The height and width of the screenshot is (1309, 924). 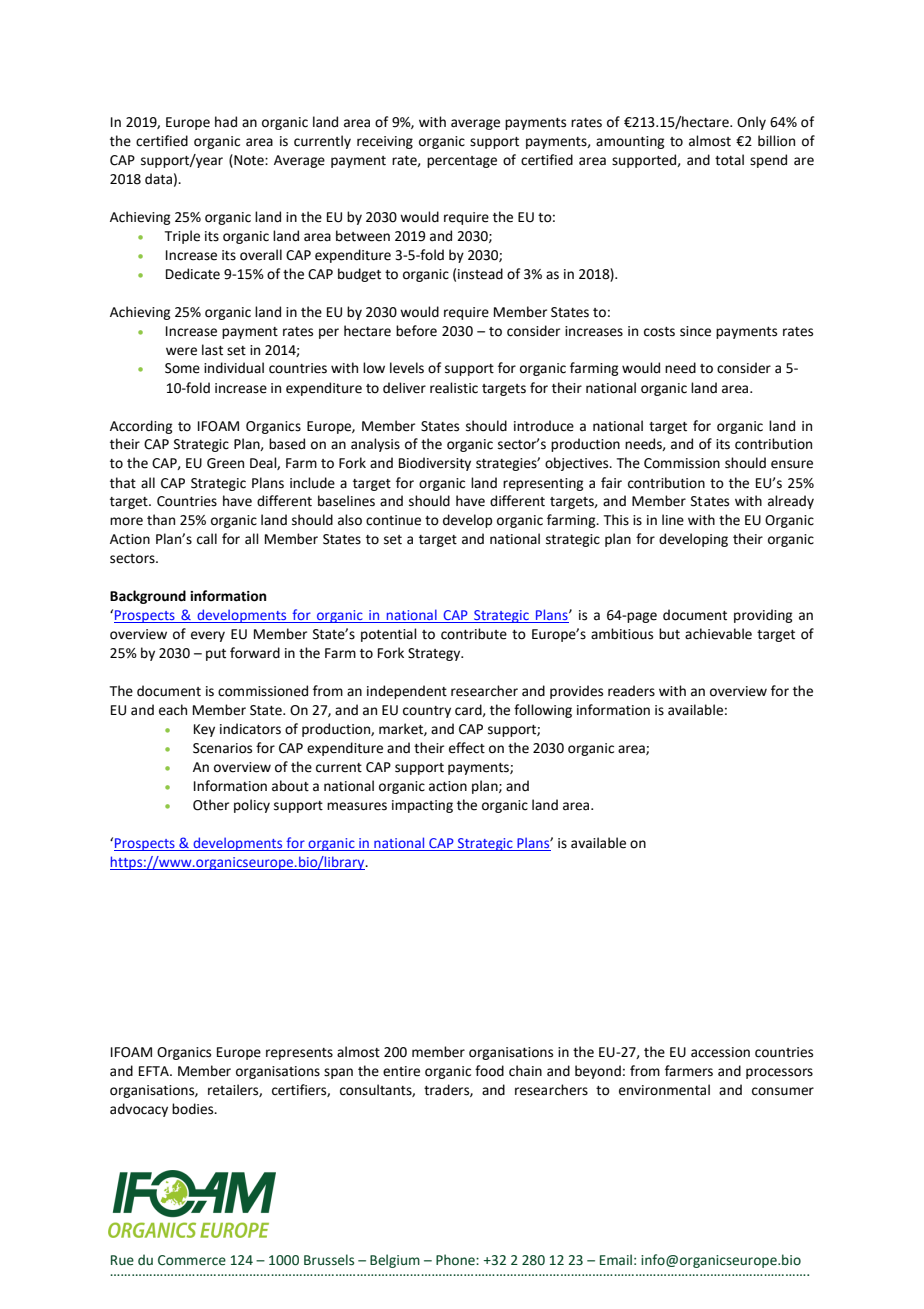 What do you see at coordinates (207, 539) in the screenshot?
I see `call` at bounding box center [207, 539].
